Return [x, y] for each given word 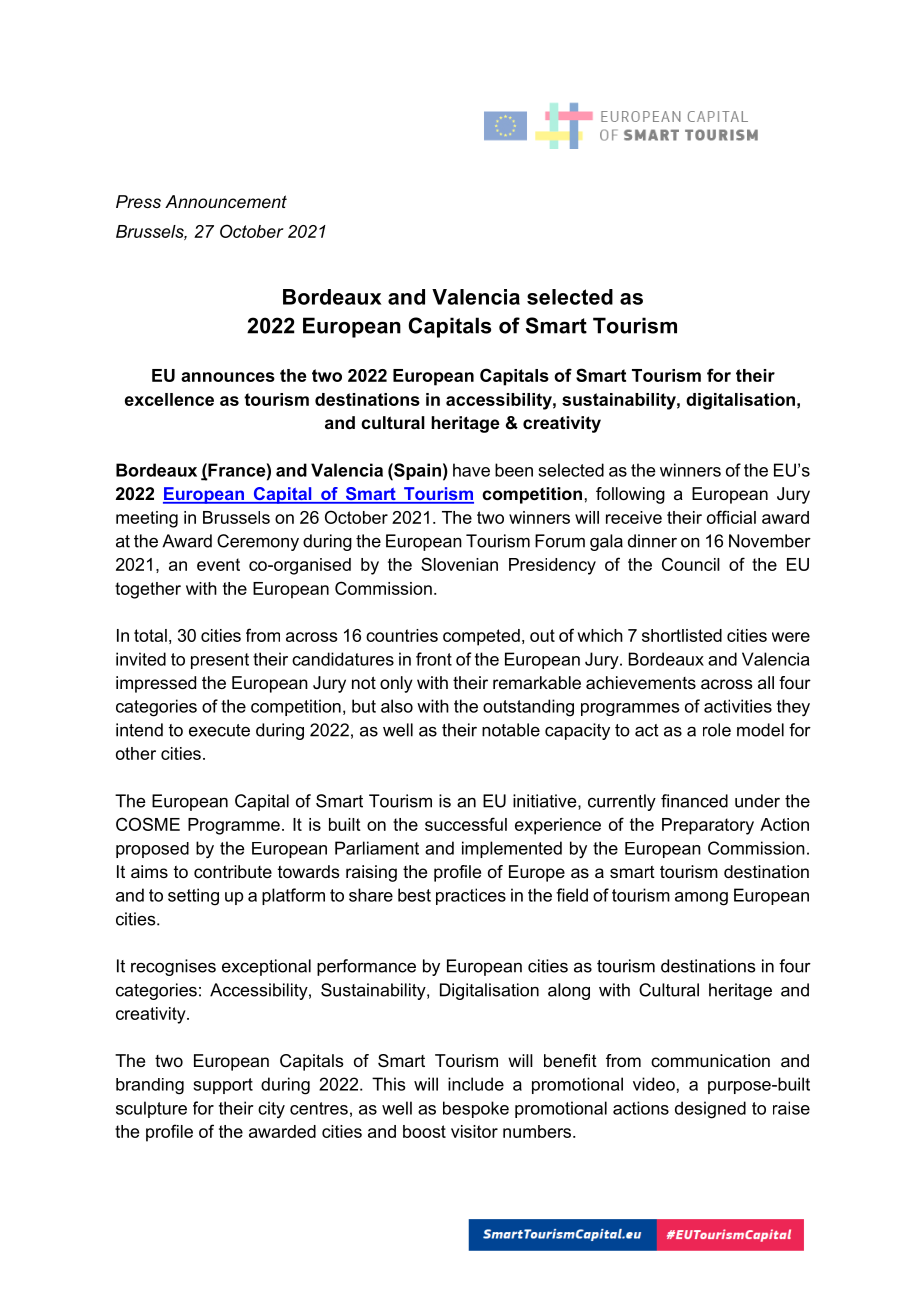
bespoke [476, 1109]
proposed [152, 850]
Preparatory [708, 826]
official [731, 517]
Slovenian [459, 564]
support [223, 1086]
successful [466, 824]
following [630, 495]
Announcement [226, 201]
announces [228, 377]
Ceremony [258, 542]
